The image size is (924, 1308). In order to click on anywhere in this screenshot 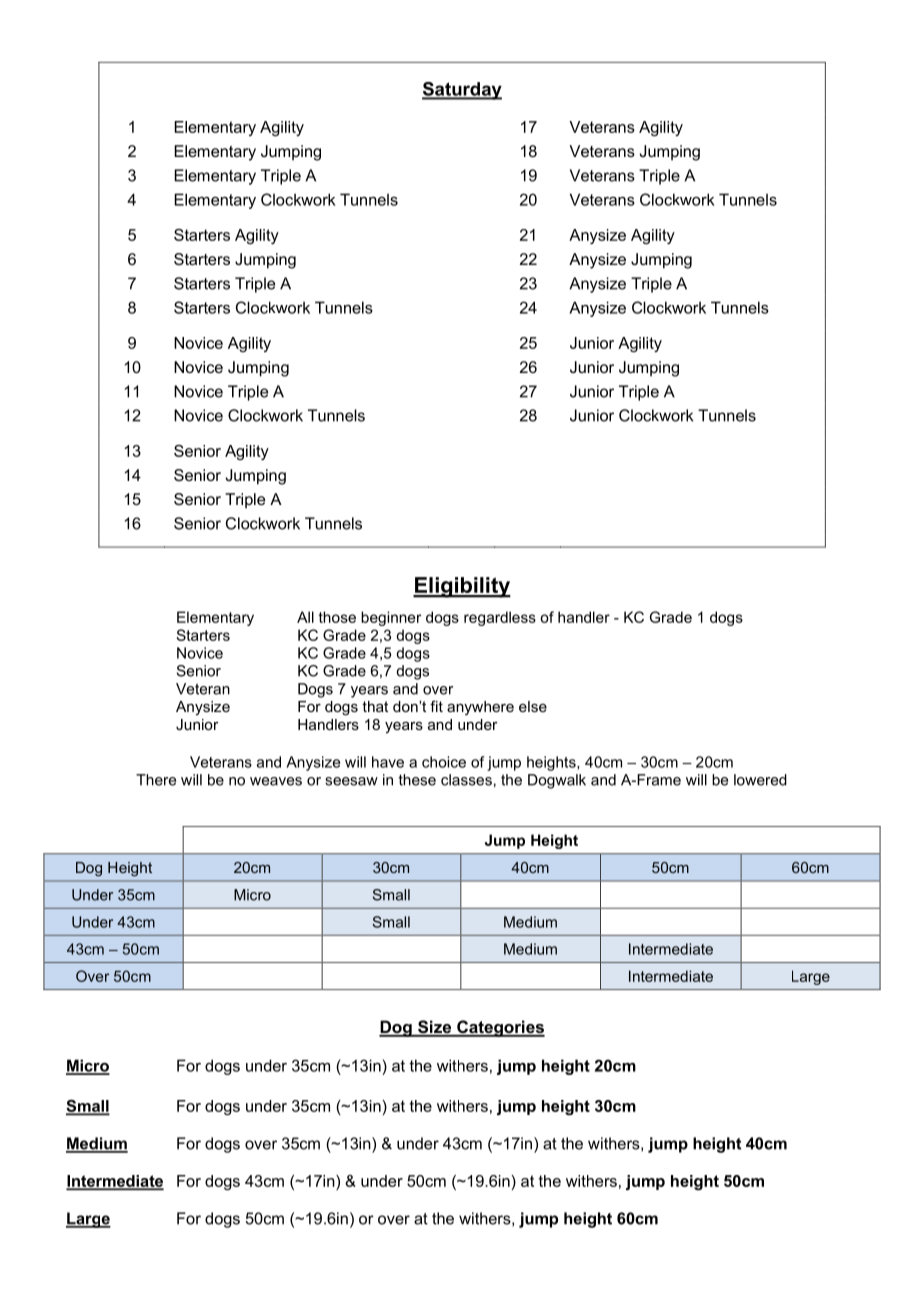, I will do `click(480, 708)`.
